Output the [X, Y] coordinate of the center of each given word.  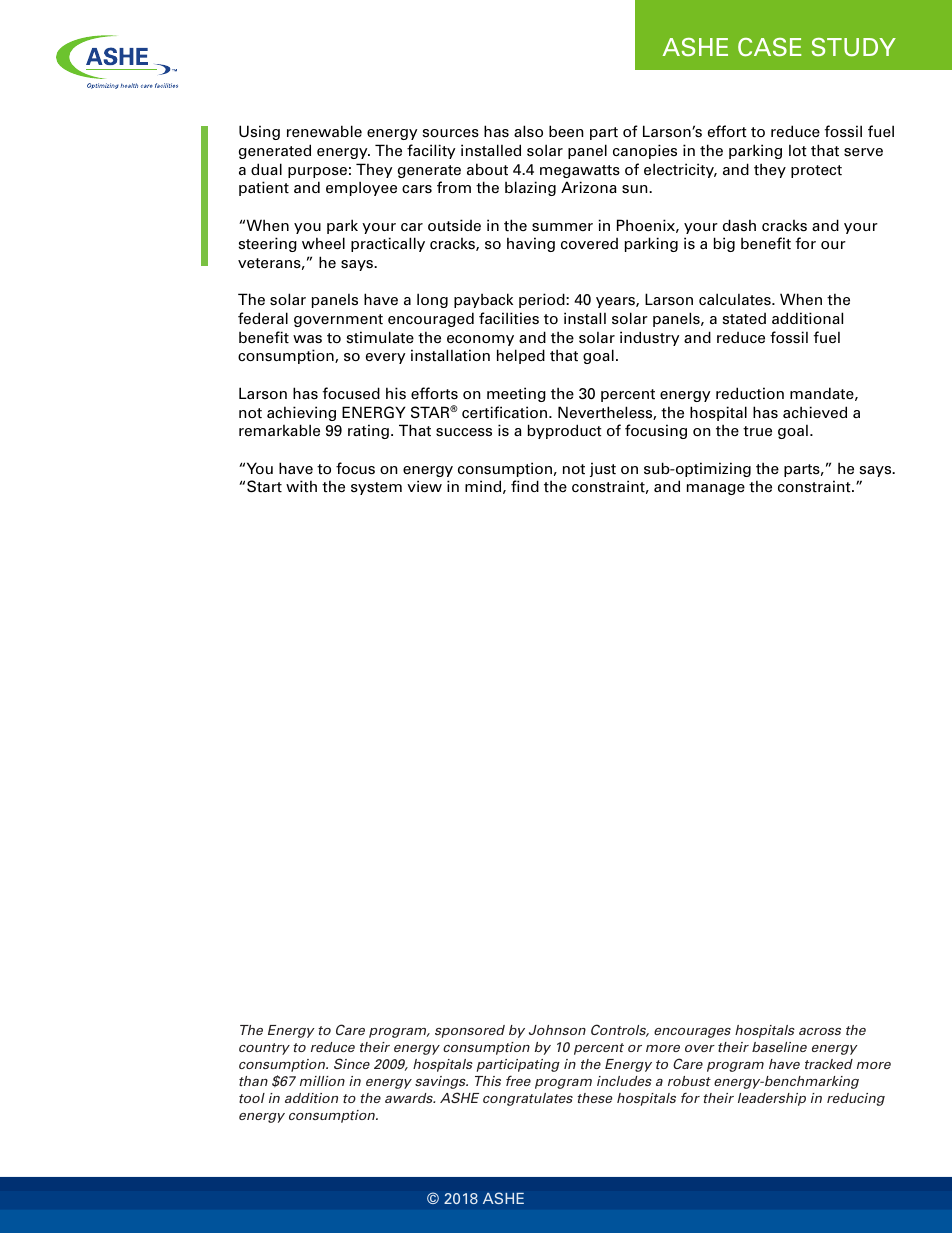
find [525, 486]
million [322, 1081]
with [301, 486]
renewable [324, 131]
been [566, 131]
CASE [769, 47]
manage [716, 489]
